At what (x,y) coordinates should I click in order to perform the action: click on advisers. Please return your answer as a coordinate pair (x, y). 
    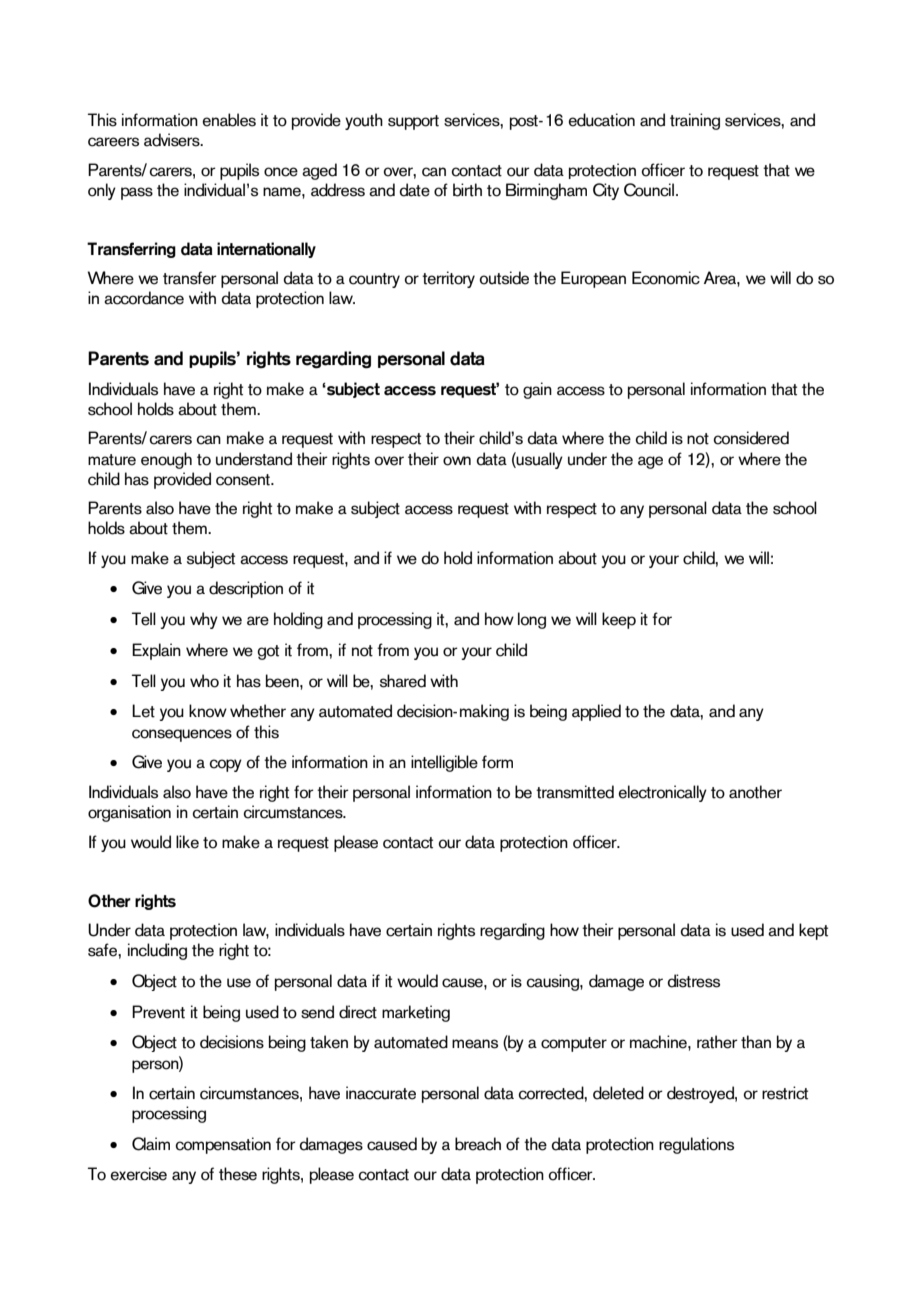
    Looking at the image, I should click on (173, 140).
